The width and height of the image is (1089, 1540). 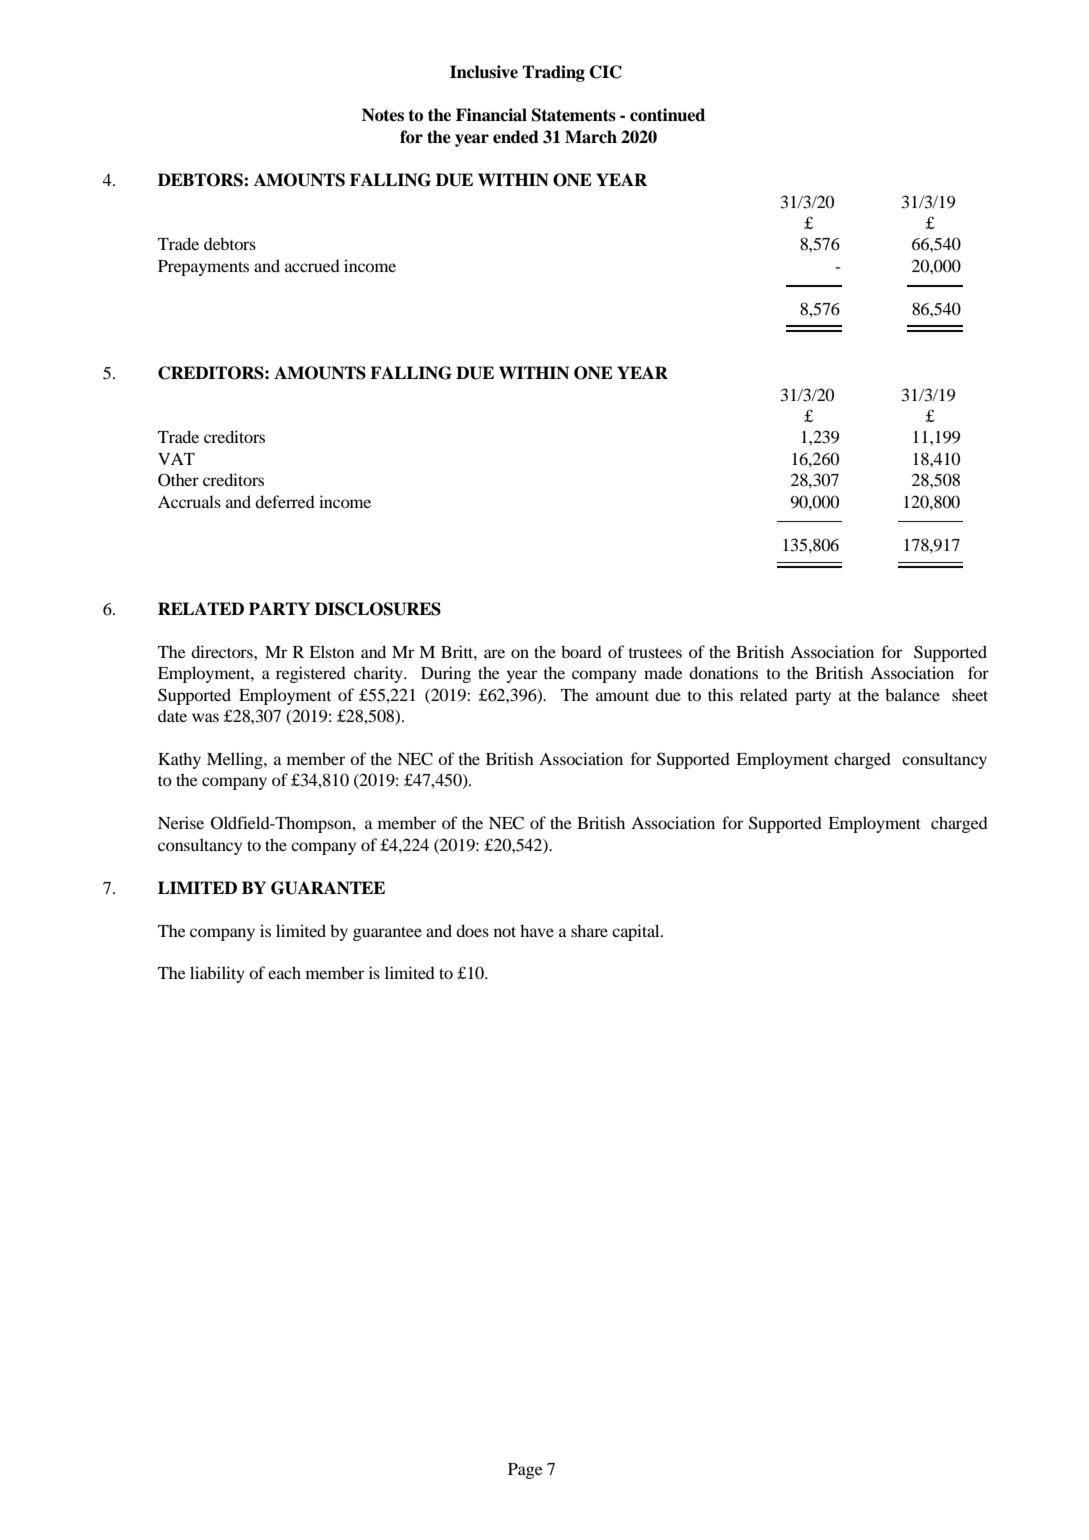 What do you see at coordinates (912, 694) in the image?
I see `balance` at bounding box center [912, 694].
